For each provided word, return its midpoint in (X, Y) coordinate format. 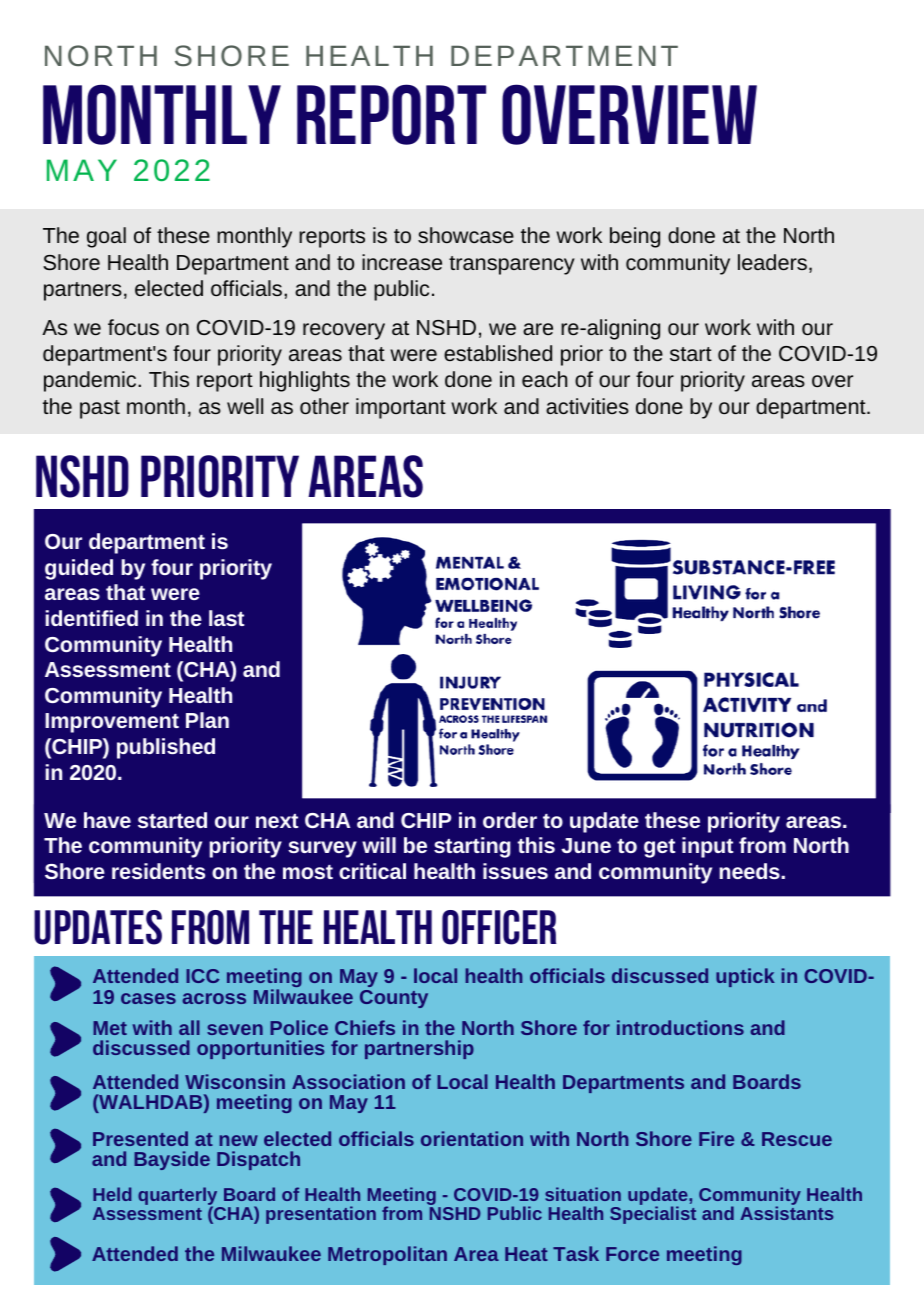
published (166, 748)
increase (402, 262)
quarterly (179, 1197)
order (510, 820)
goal (106, 237)
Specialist (653, 1214)
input (707, 847)
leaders (772, 262)
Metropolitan (387, 1255)
